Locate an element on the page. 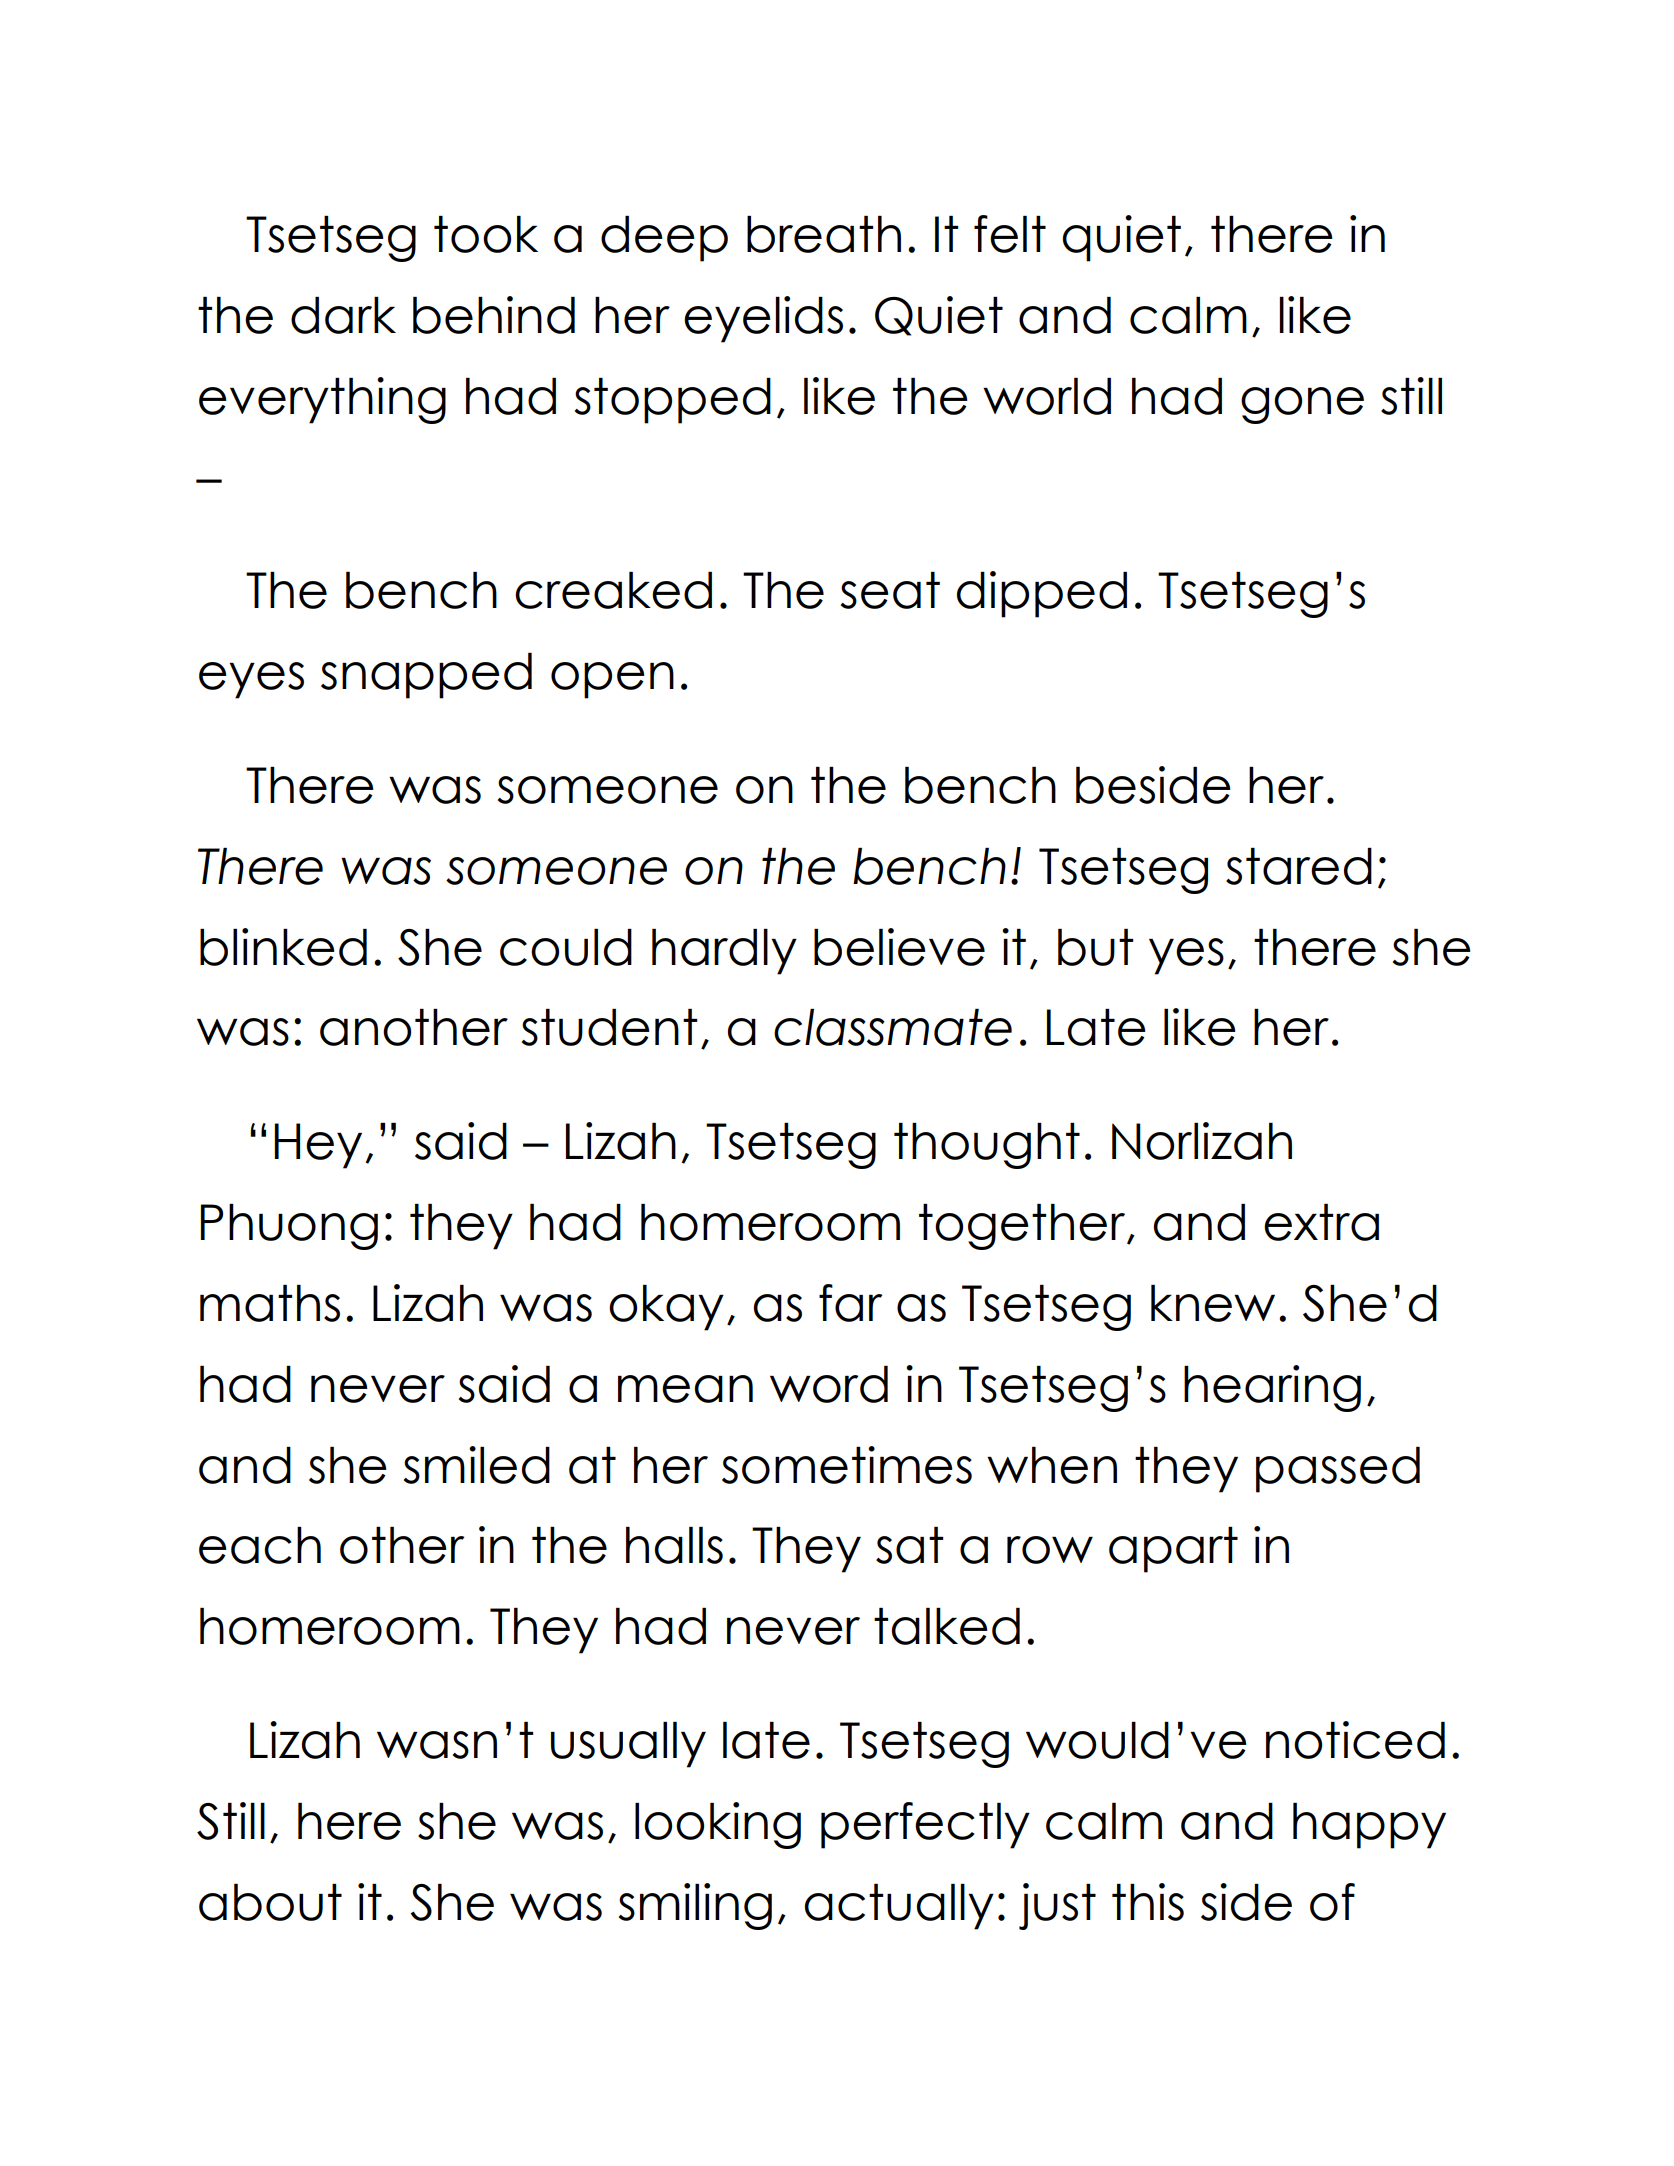  dark is located at coordinates (343, 315).
